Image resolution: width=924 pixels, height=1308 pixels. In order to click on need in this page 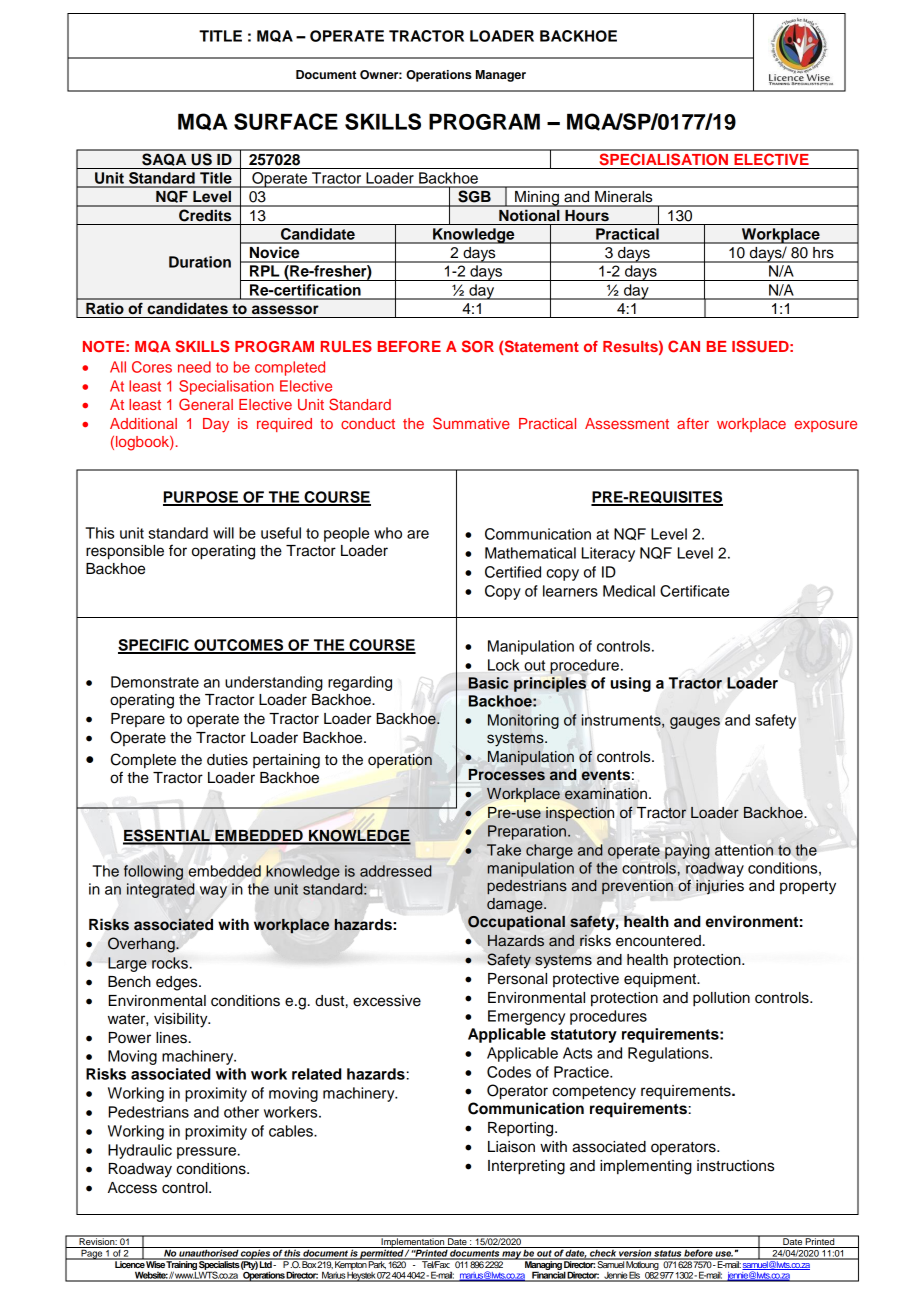, I will do `click(194, 367)`.
